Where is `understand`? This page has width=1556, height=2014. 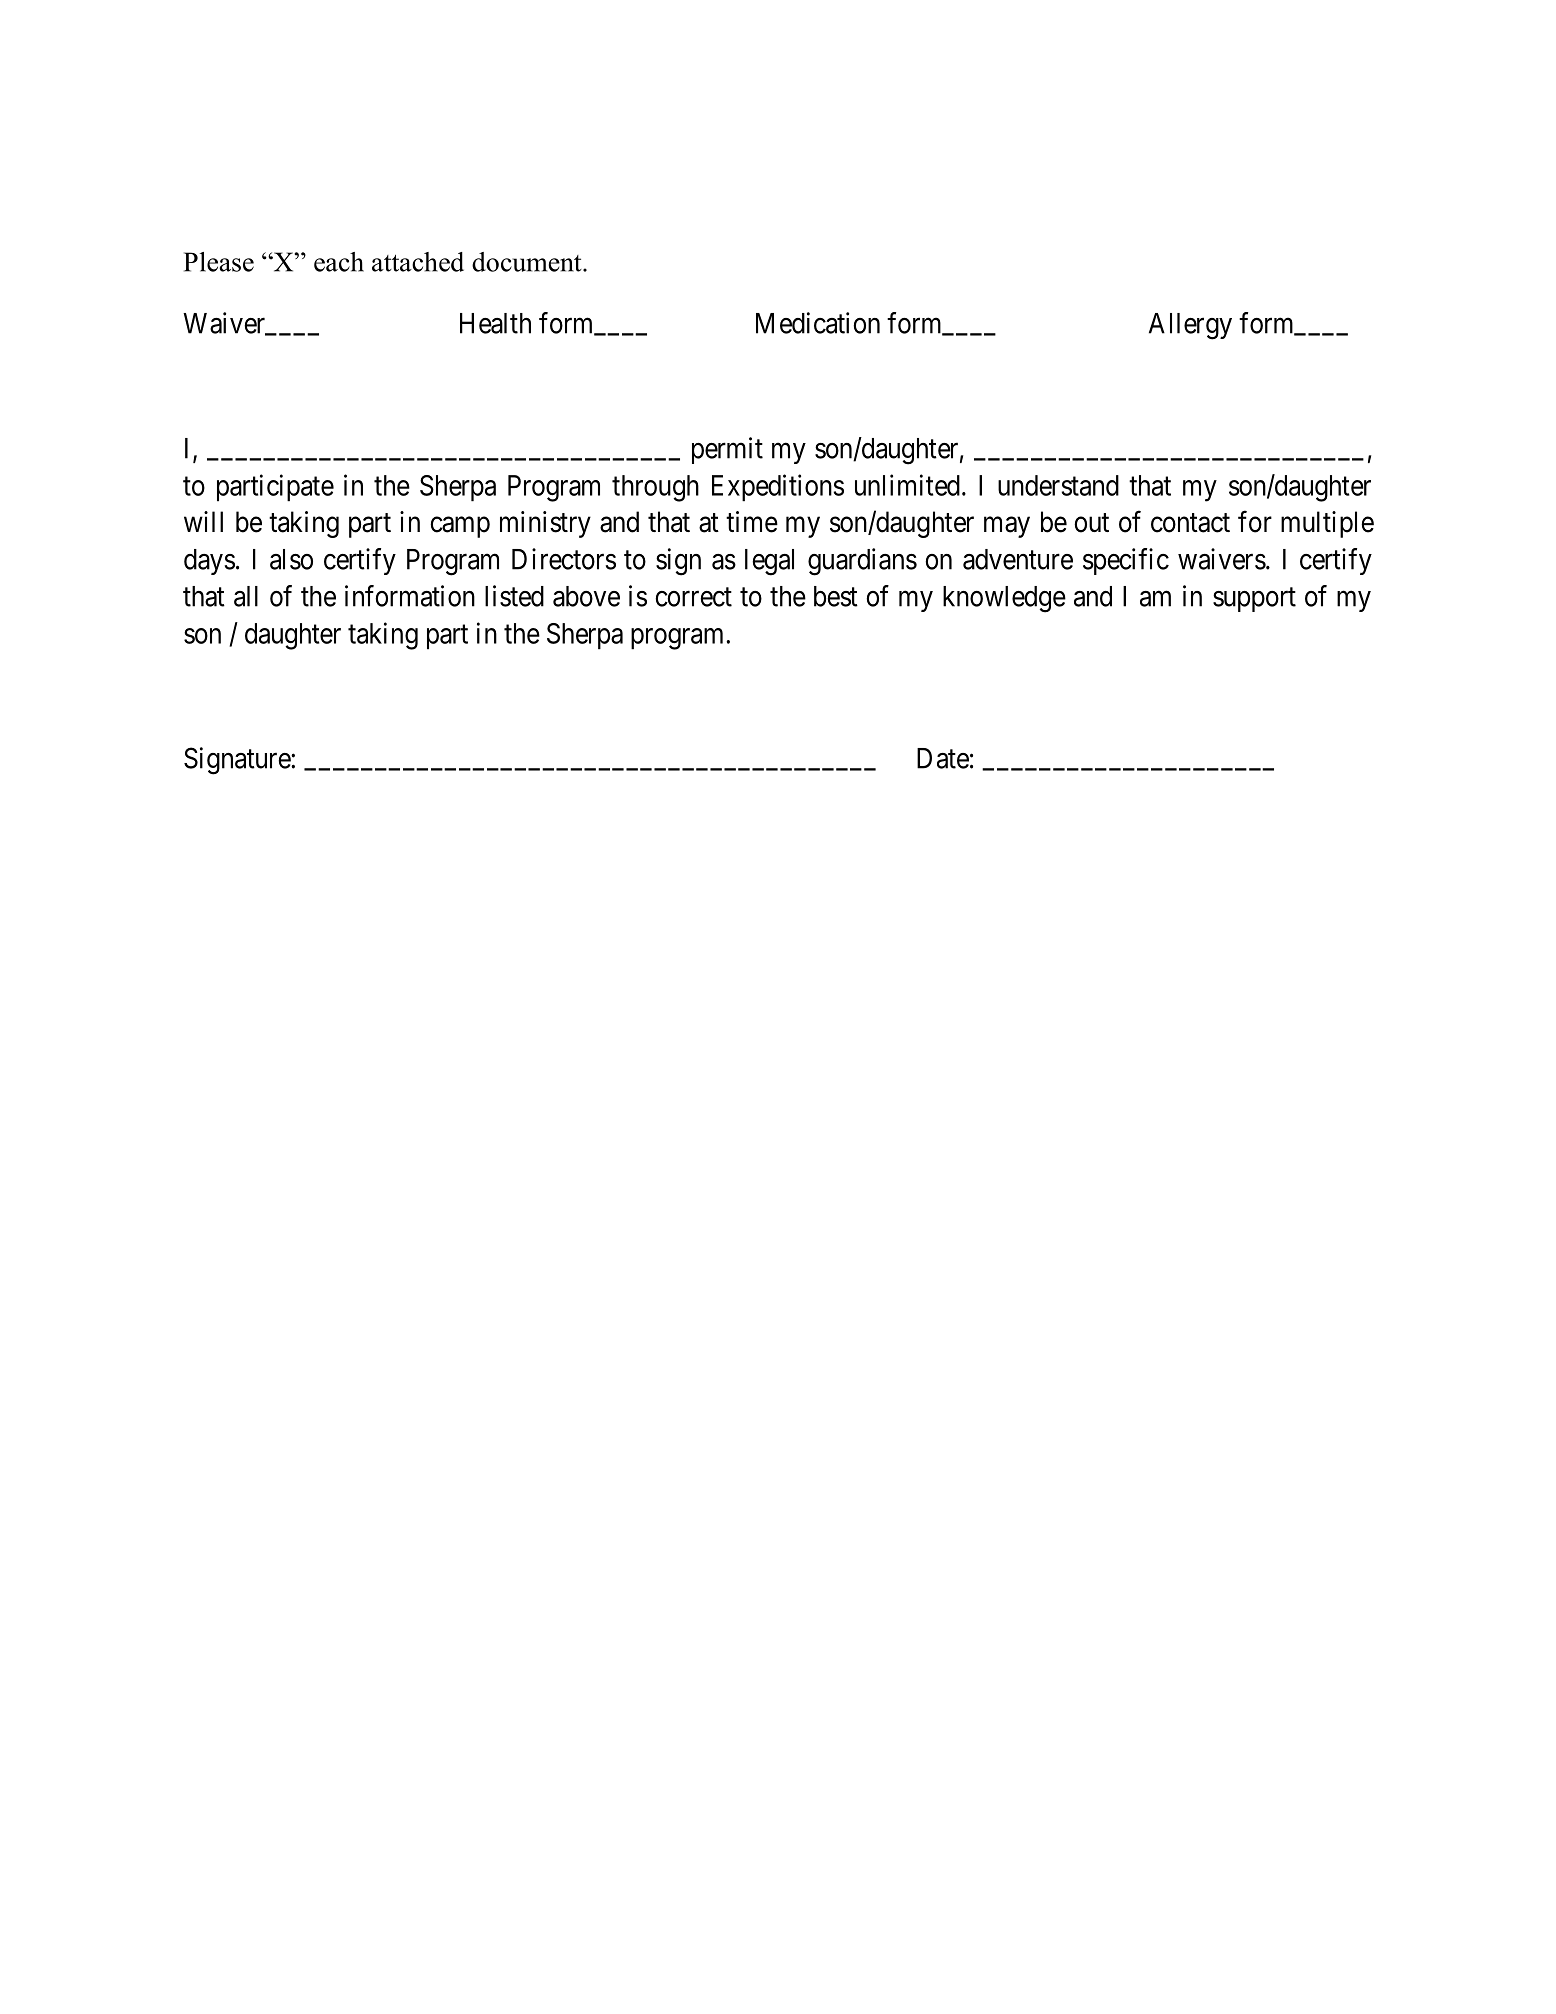
understand is located at coordinates (1058, 485).
